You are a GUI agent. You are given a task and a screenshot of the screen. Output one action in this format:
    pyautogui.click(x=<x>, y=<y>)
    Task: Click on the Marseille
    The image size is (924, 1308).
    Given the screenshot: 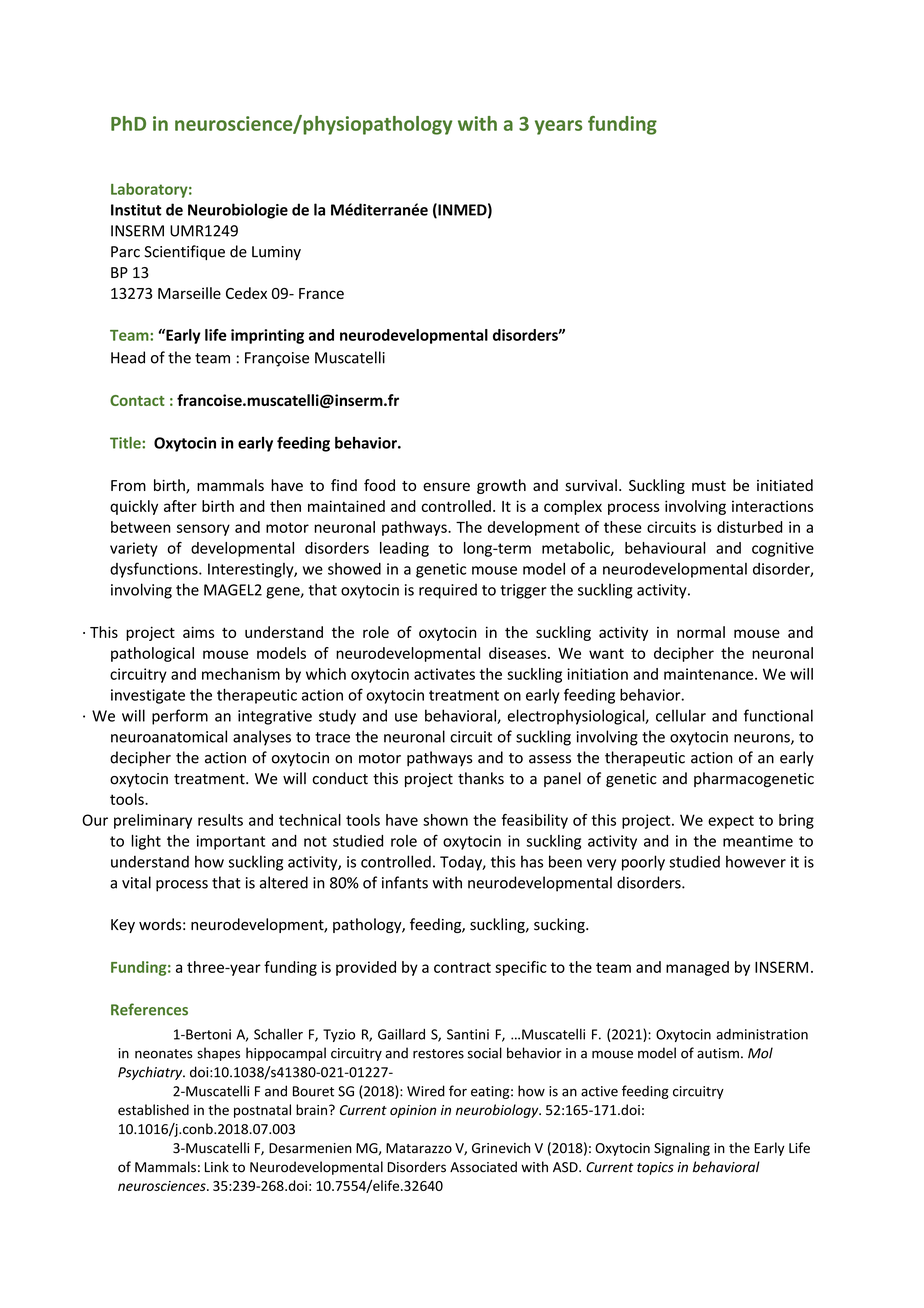 What is the action you would take?
    pyautogui.click(x=189, y=293)
